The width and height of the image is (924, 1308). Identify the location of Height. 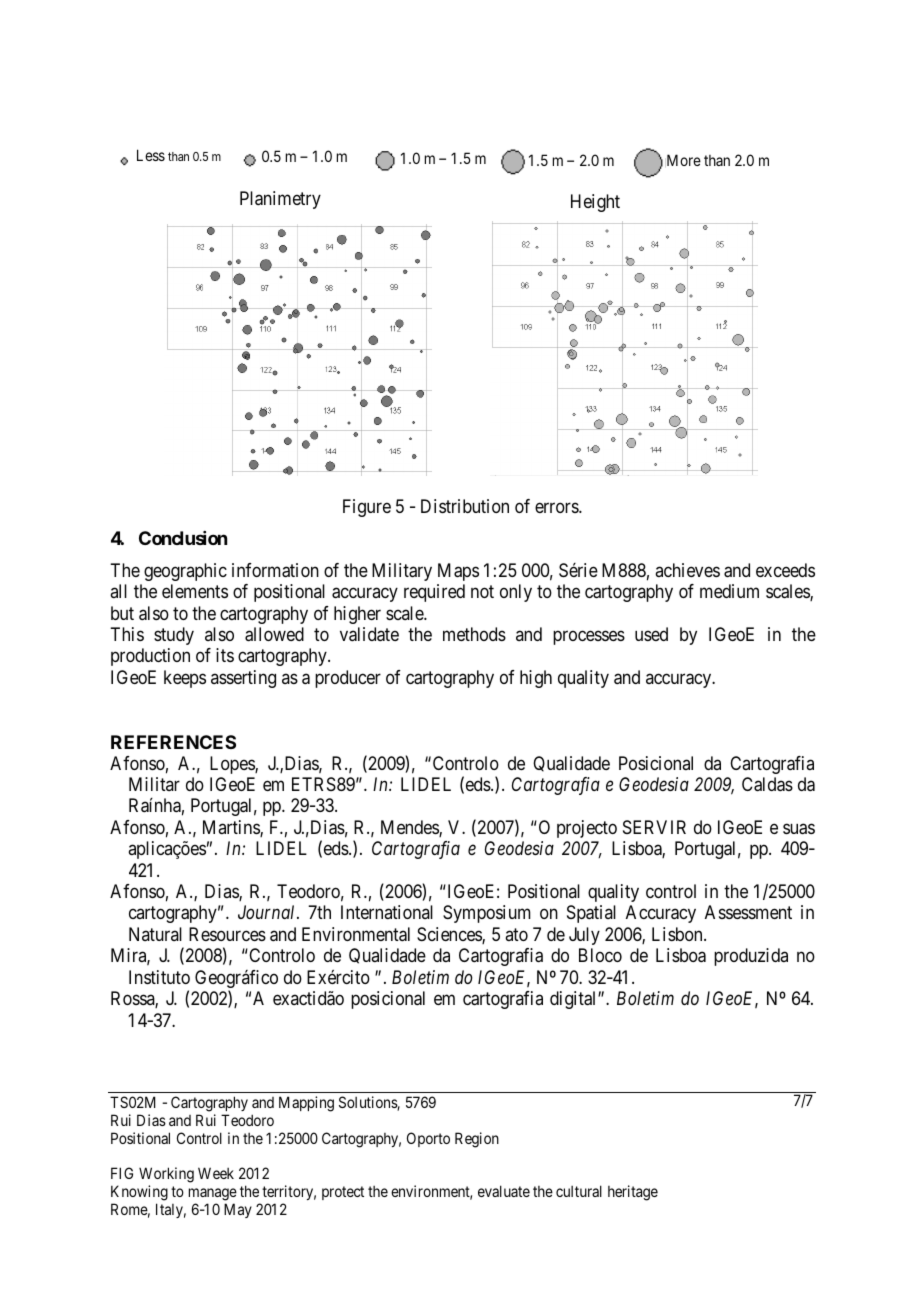
(595, 203).
